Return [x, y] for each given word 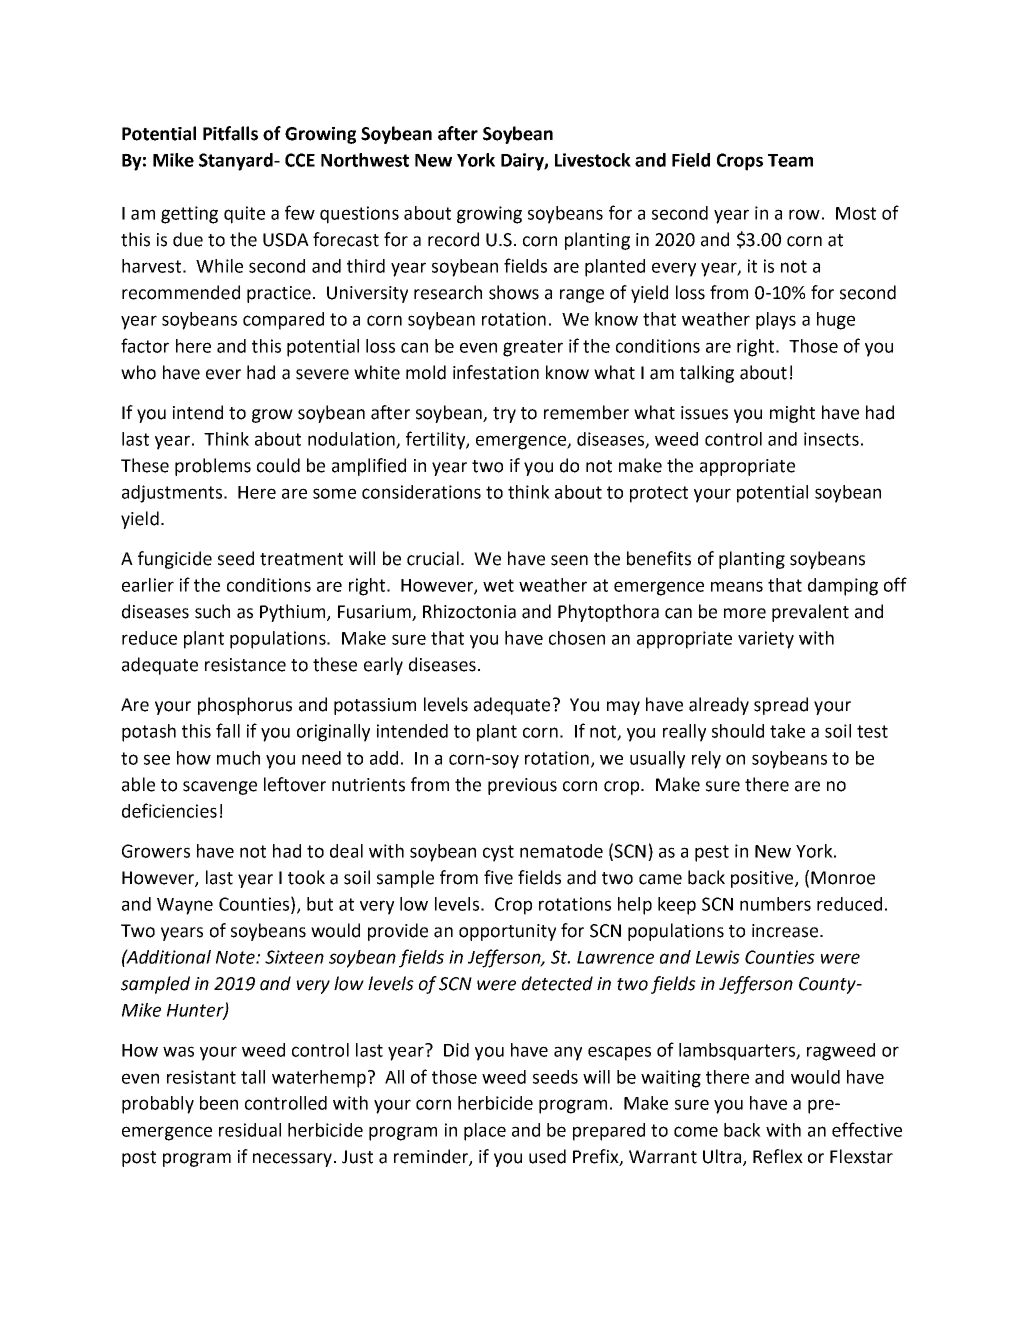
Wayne [185, 906]
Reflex [778, 1156]
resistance [245, 665]
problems [213, 467]
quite [244, 215]
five [498, 877]
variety [766, 640]
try [504, 415]
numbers [775, 904]
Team [790, 160]
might [792, 414]
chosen [577, 638]
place [485, 1132]
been [219, 1103]
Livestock [593, 160]
